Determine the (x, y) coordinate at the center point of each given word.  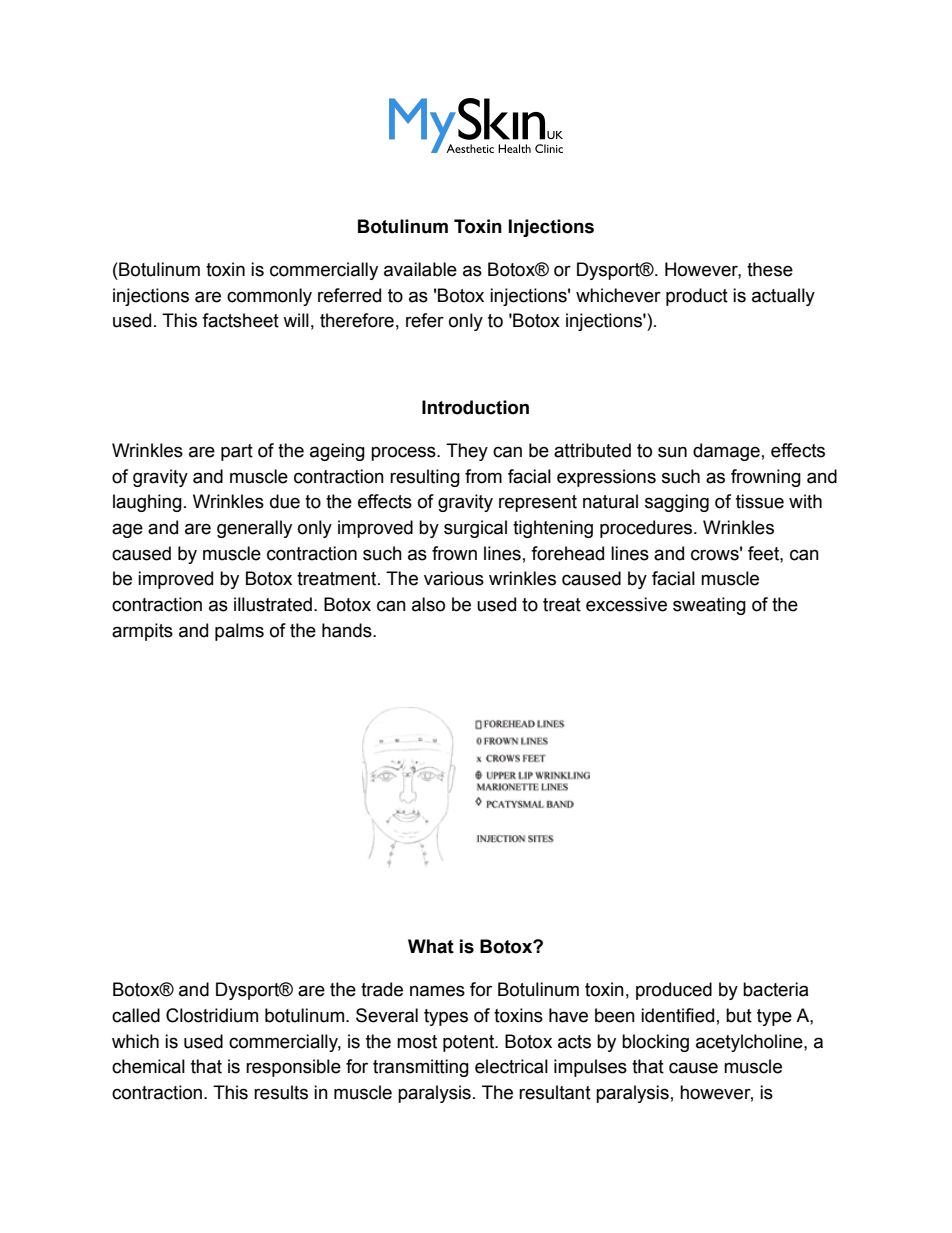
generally (254, 529)
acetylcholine (750, 1043)
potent (470, 1043)
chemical (148, 1066)
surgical (475, 529)
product (697, 297)
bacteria (776, 989)
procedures (647, 529)
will (296, 320)
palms (239, 632)
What (431, 946)
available (420, 269)
